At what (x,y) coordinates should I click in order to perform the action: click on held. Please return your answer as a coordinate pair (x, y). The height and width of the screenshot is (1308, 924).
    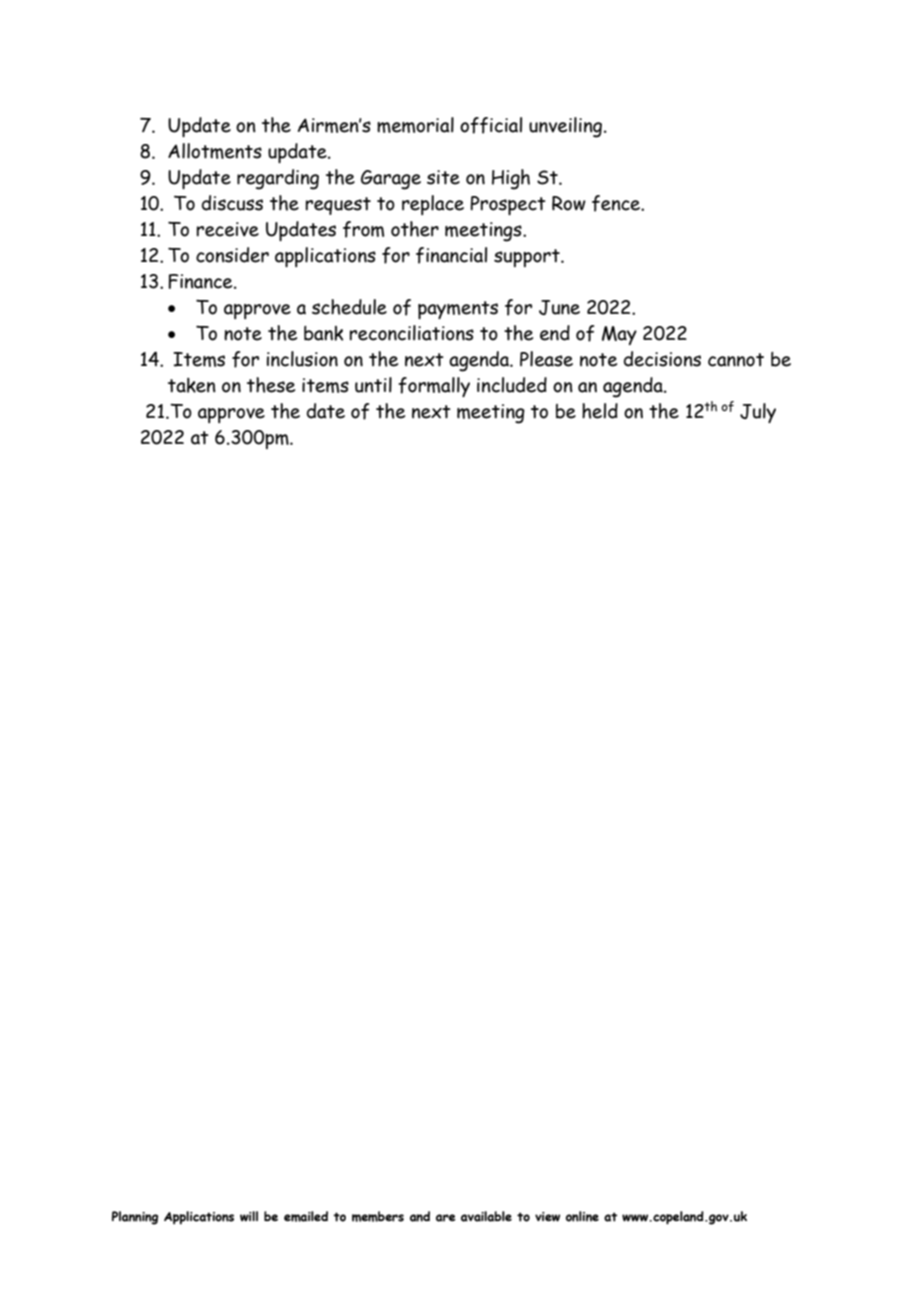
    Looking at the image, I should click on (600, 411).
